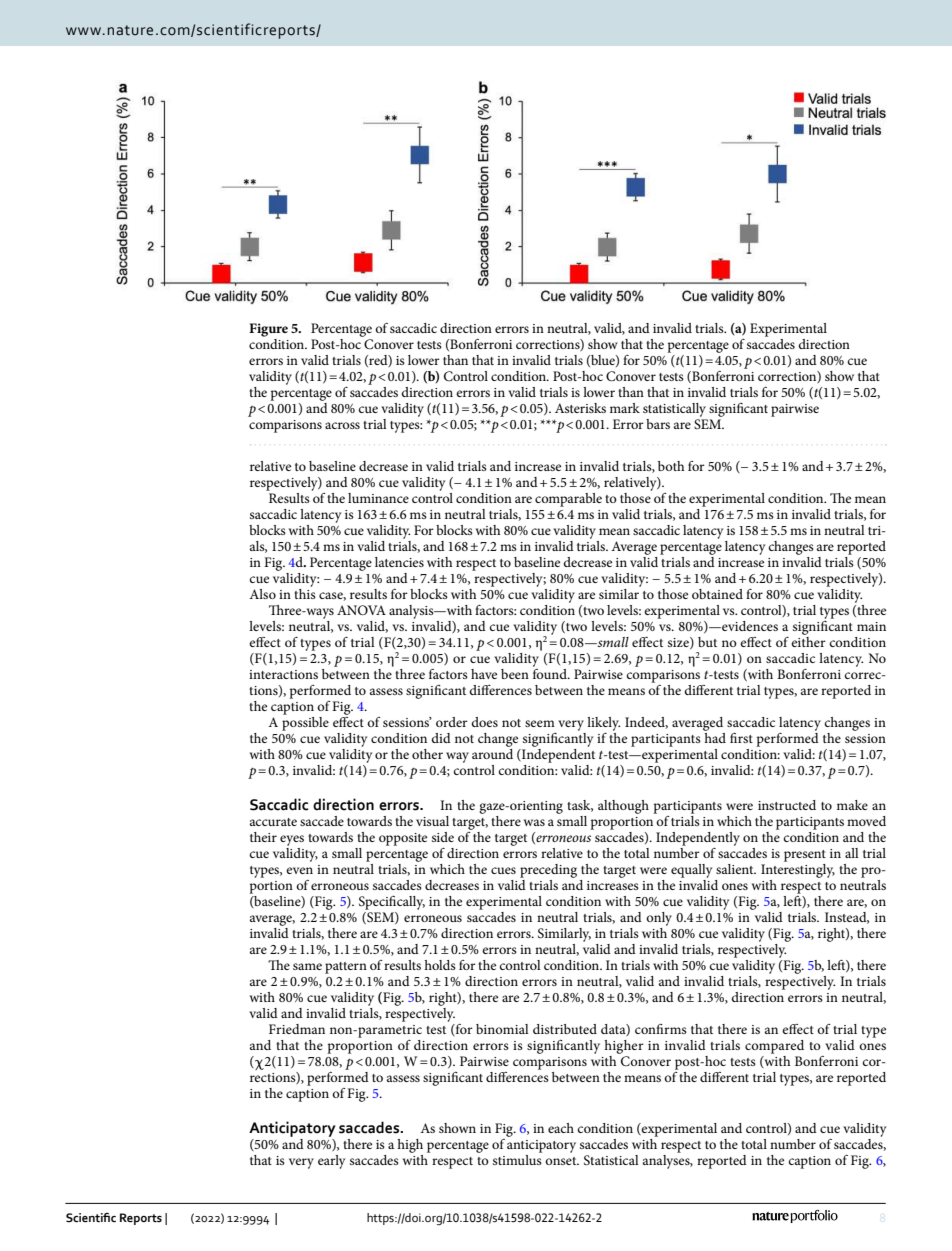 The height and width of the screenshot is (1251, 952). I want to click on each, so click(561, 1128).
